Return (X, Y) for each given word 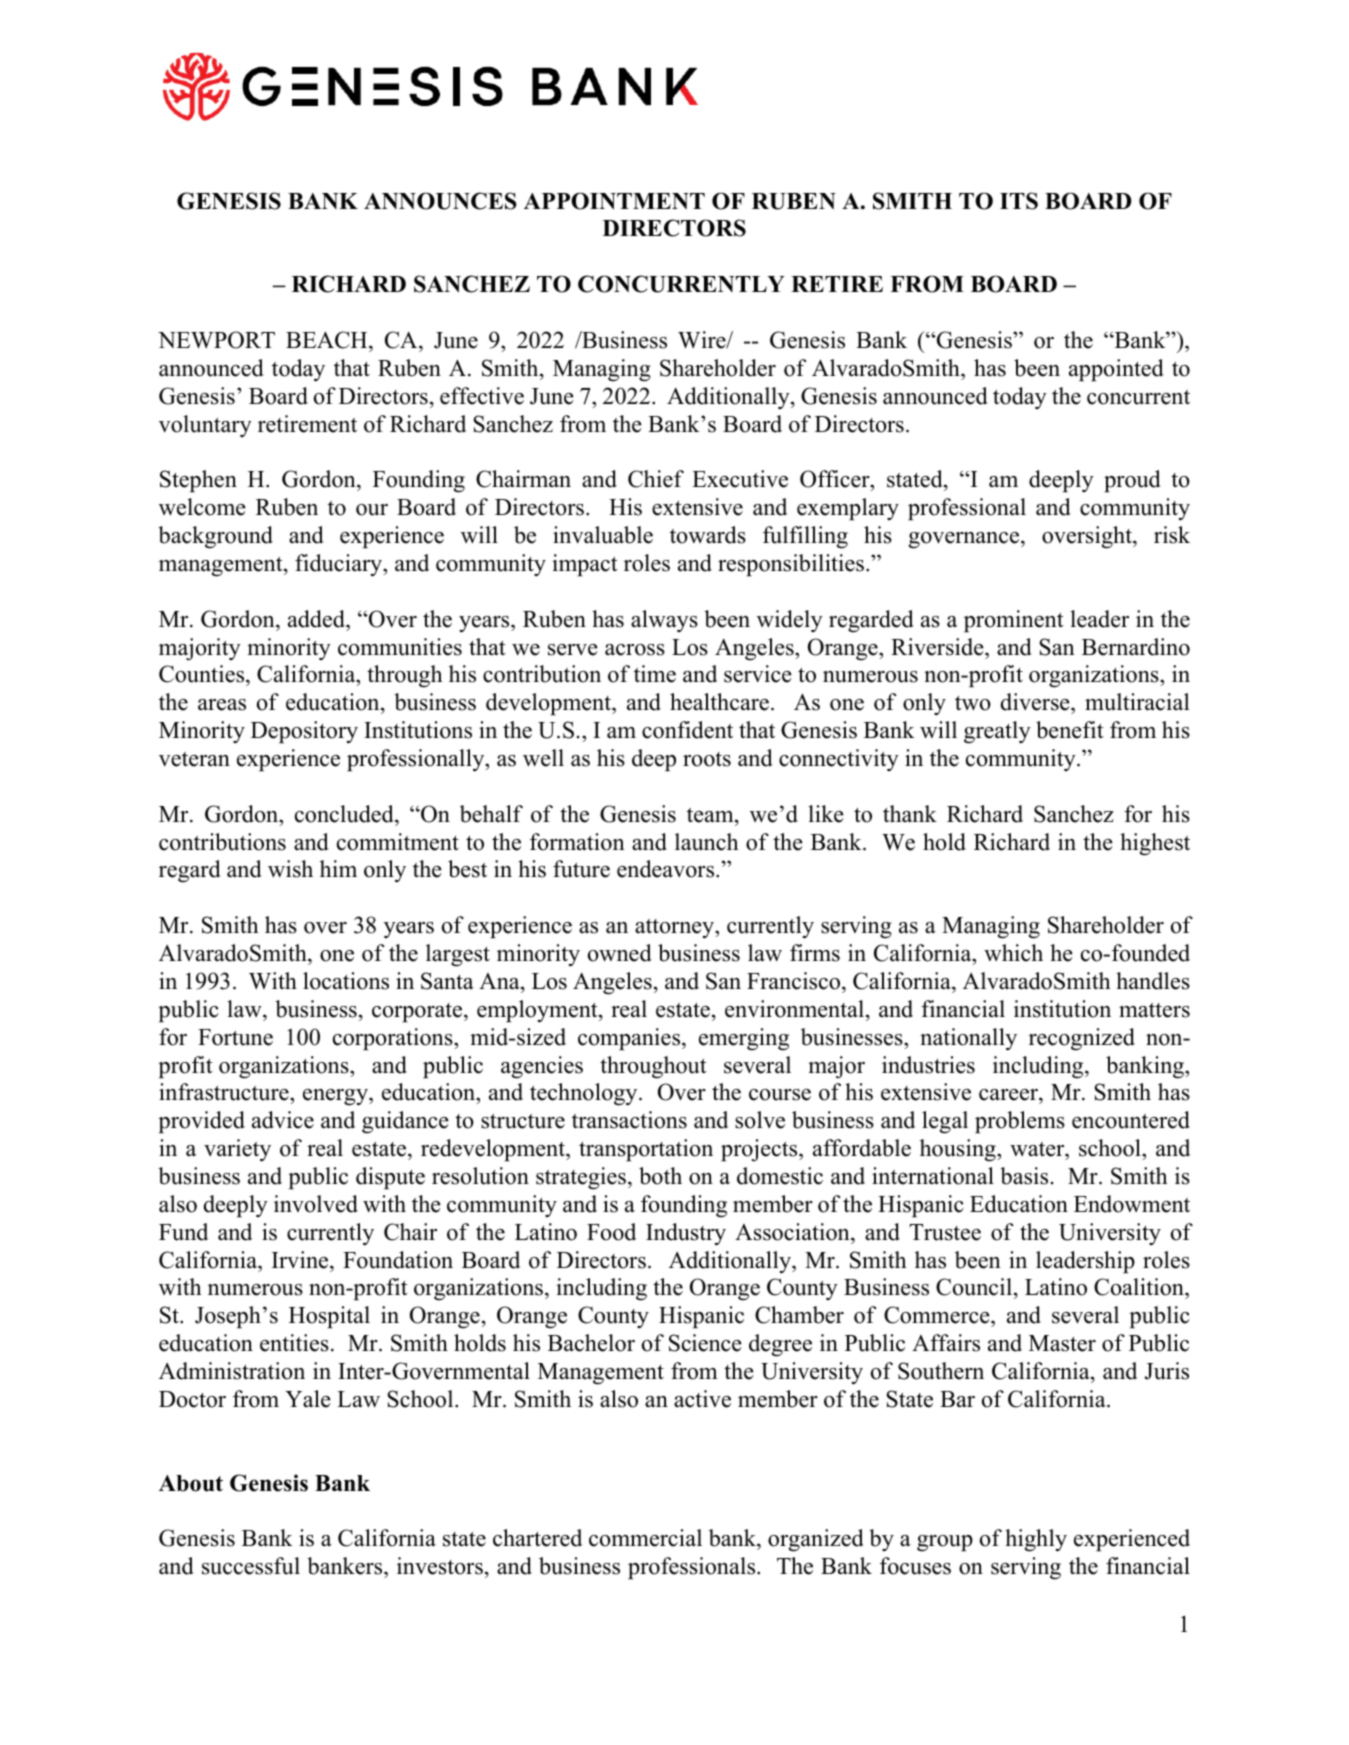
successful (251, 1566)
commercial (645, 1538)
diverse (1036, 702)
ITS (1019, 201)
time (655, 674)
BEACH (328, 340)
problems (1020, 1122)
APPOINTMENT (614, 201)
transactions (629, 1120)
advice (283, 1120)
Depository (304, 732)
